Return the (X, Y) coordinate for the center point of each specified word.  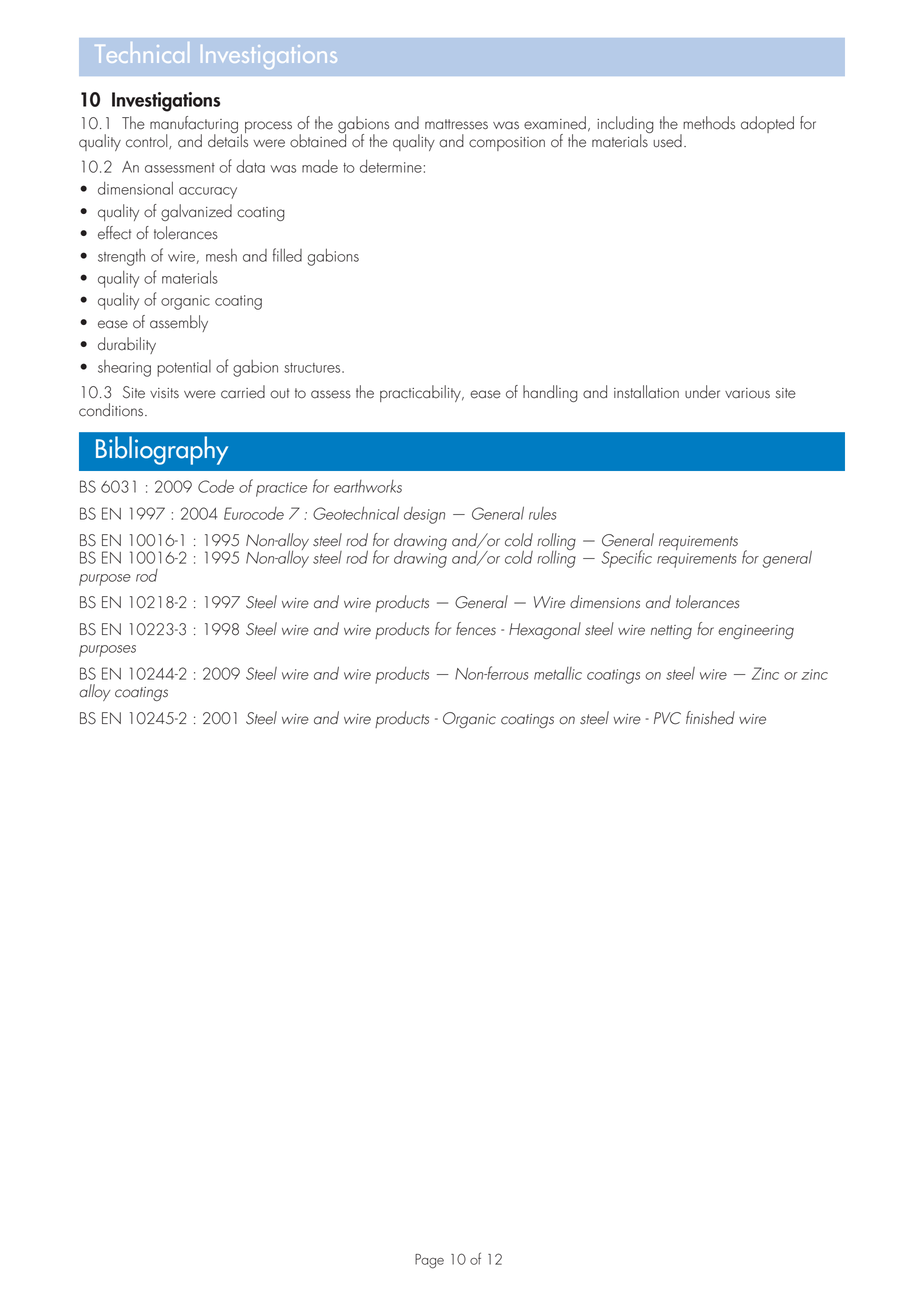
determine (391, 166)
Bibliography (162, 450)
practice (281, 489)
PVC (667, 718)
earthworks (368, 486)
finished (710, 718)
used (668, 141)
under (702, 392)
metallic (558, 673)
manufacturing (194, 126)
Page (429, 1261)
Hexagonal (545, 630)
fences (476, 629)
